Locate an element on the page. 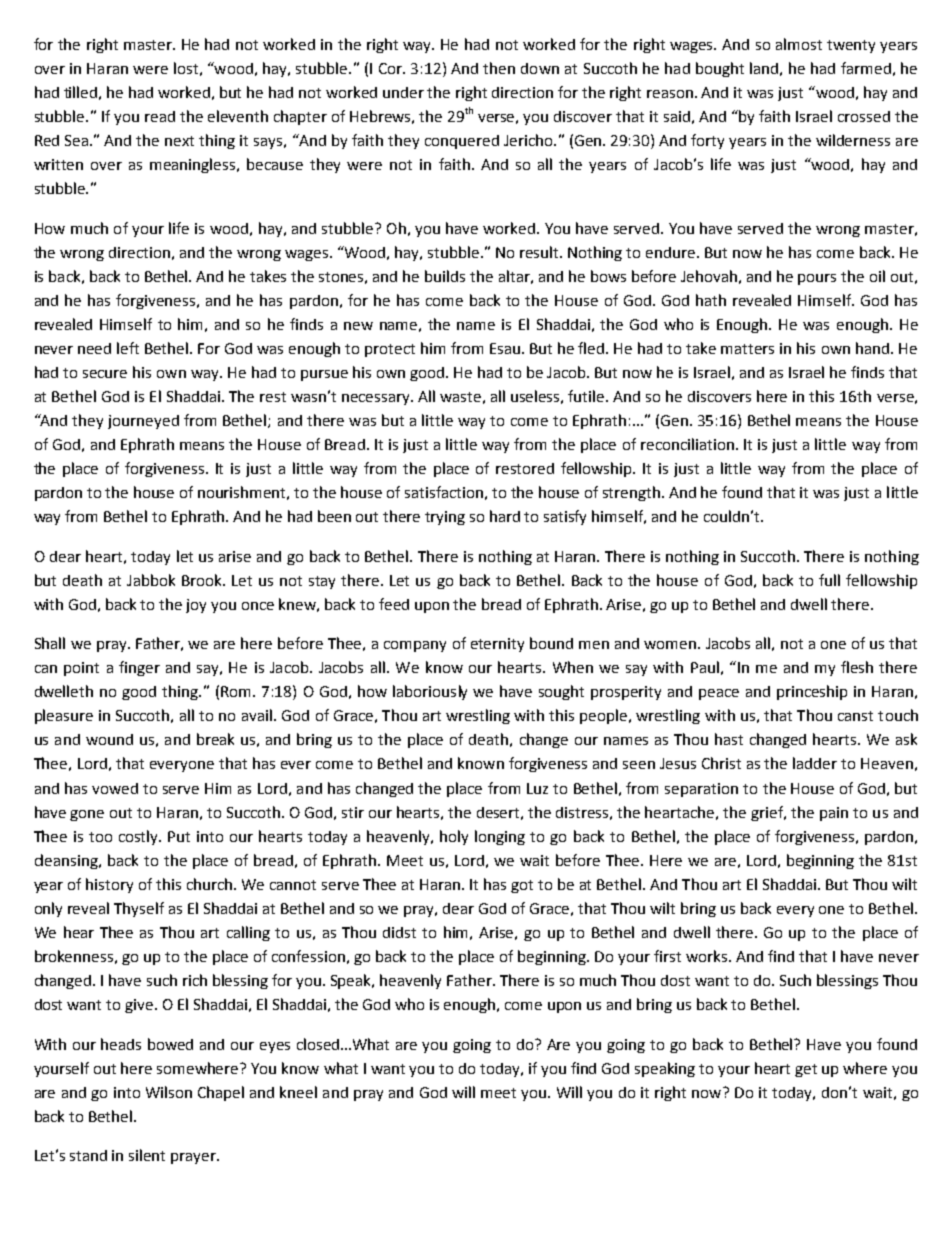 The height and width of the document is (1233, 952). then is located at coordinates (499, 68).
